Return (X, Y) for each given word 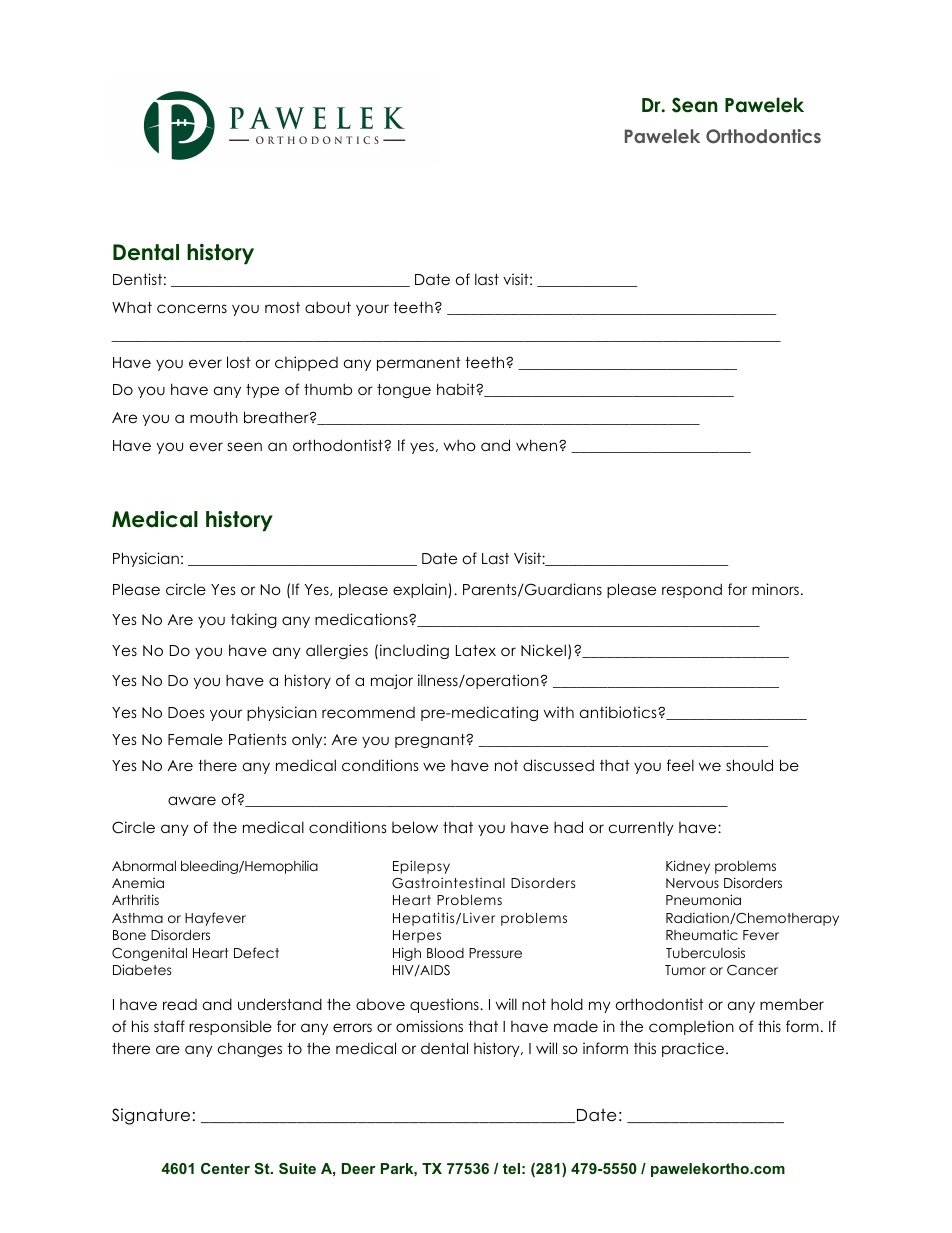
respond (692, 590)
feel (680, 765)
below (415, 827)
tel (511, 1168)
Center (225, 1168)
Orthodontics (763, 136)
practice (694, 1049)
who (460, 445)
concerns (192, 308)
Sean (694, 105)
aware (192, 800)
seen (245, 446)
